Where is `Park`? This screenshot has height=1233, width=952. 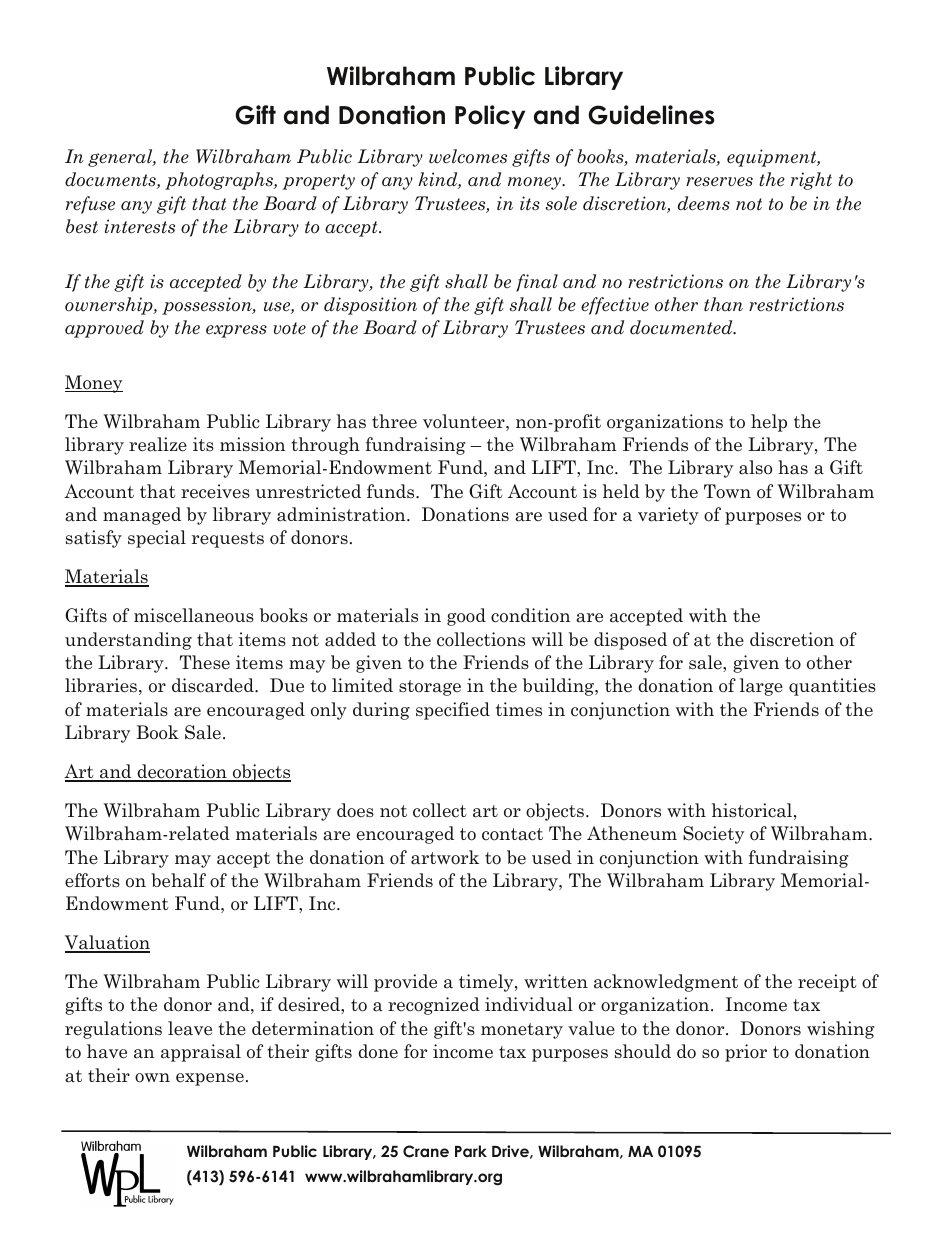 Park is located at coordinates (471, 1151).
